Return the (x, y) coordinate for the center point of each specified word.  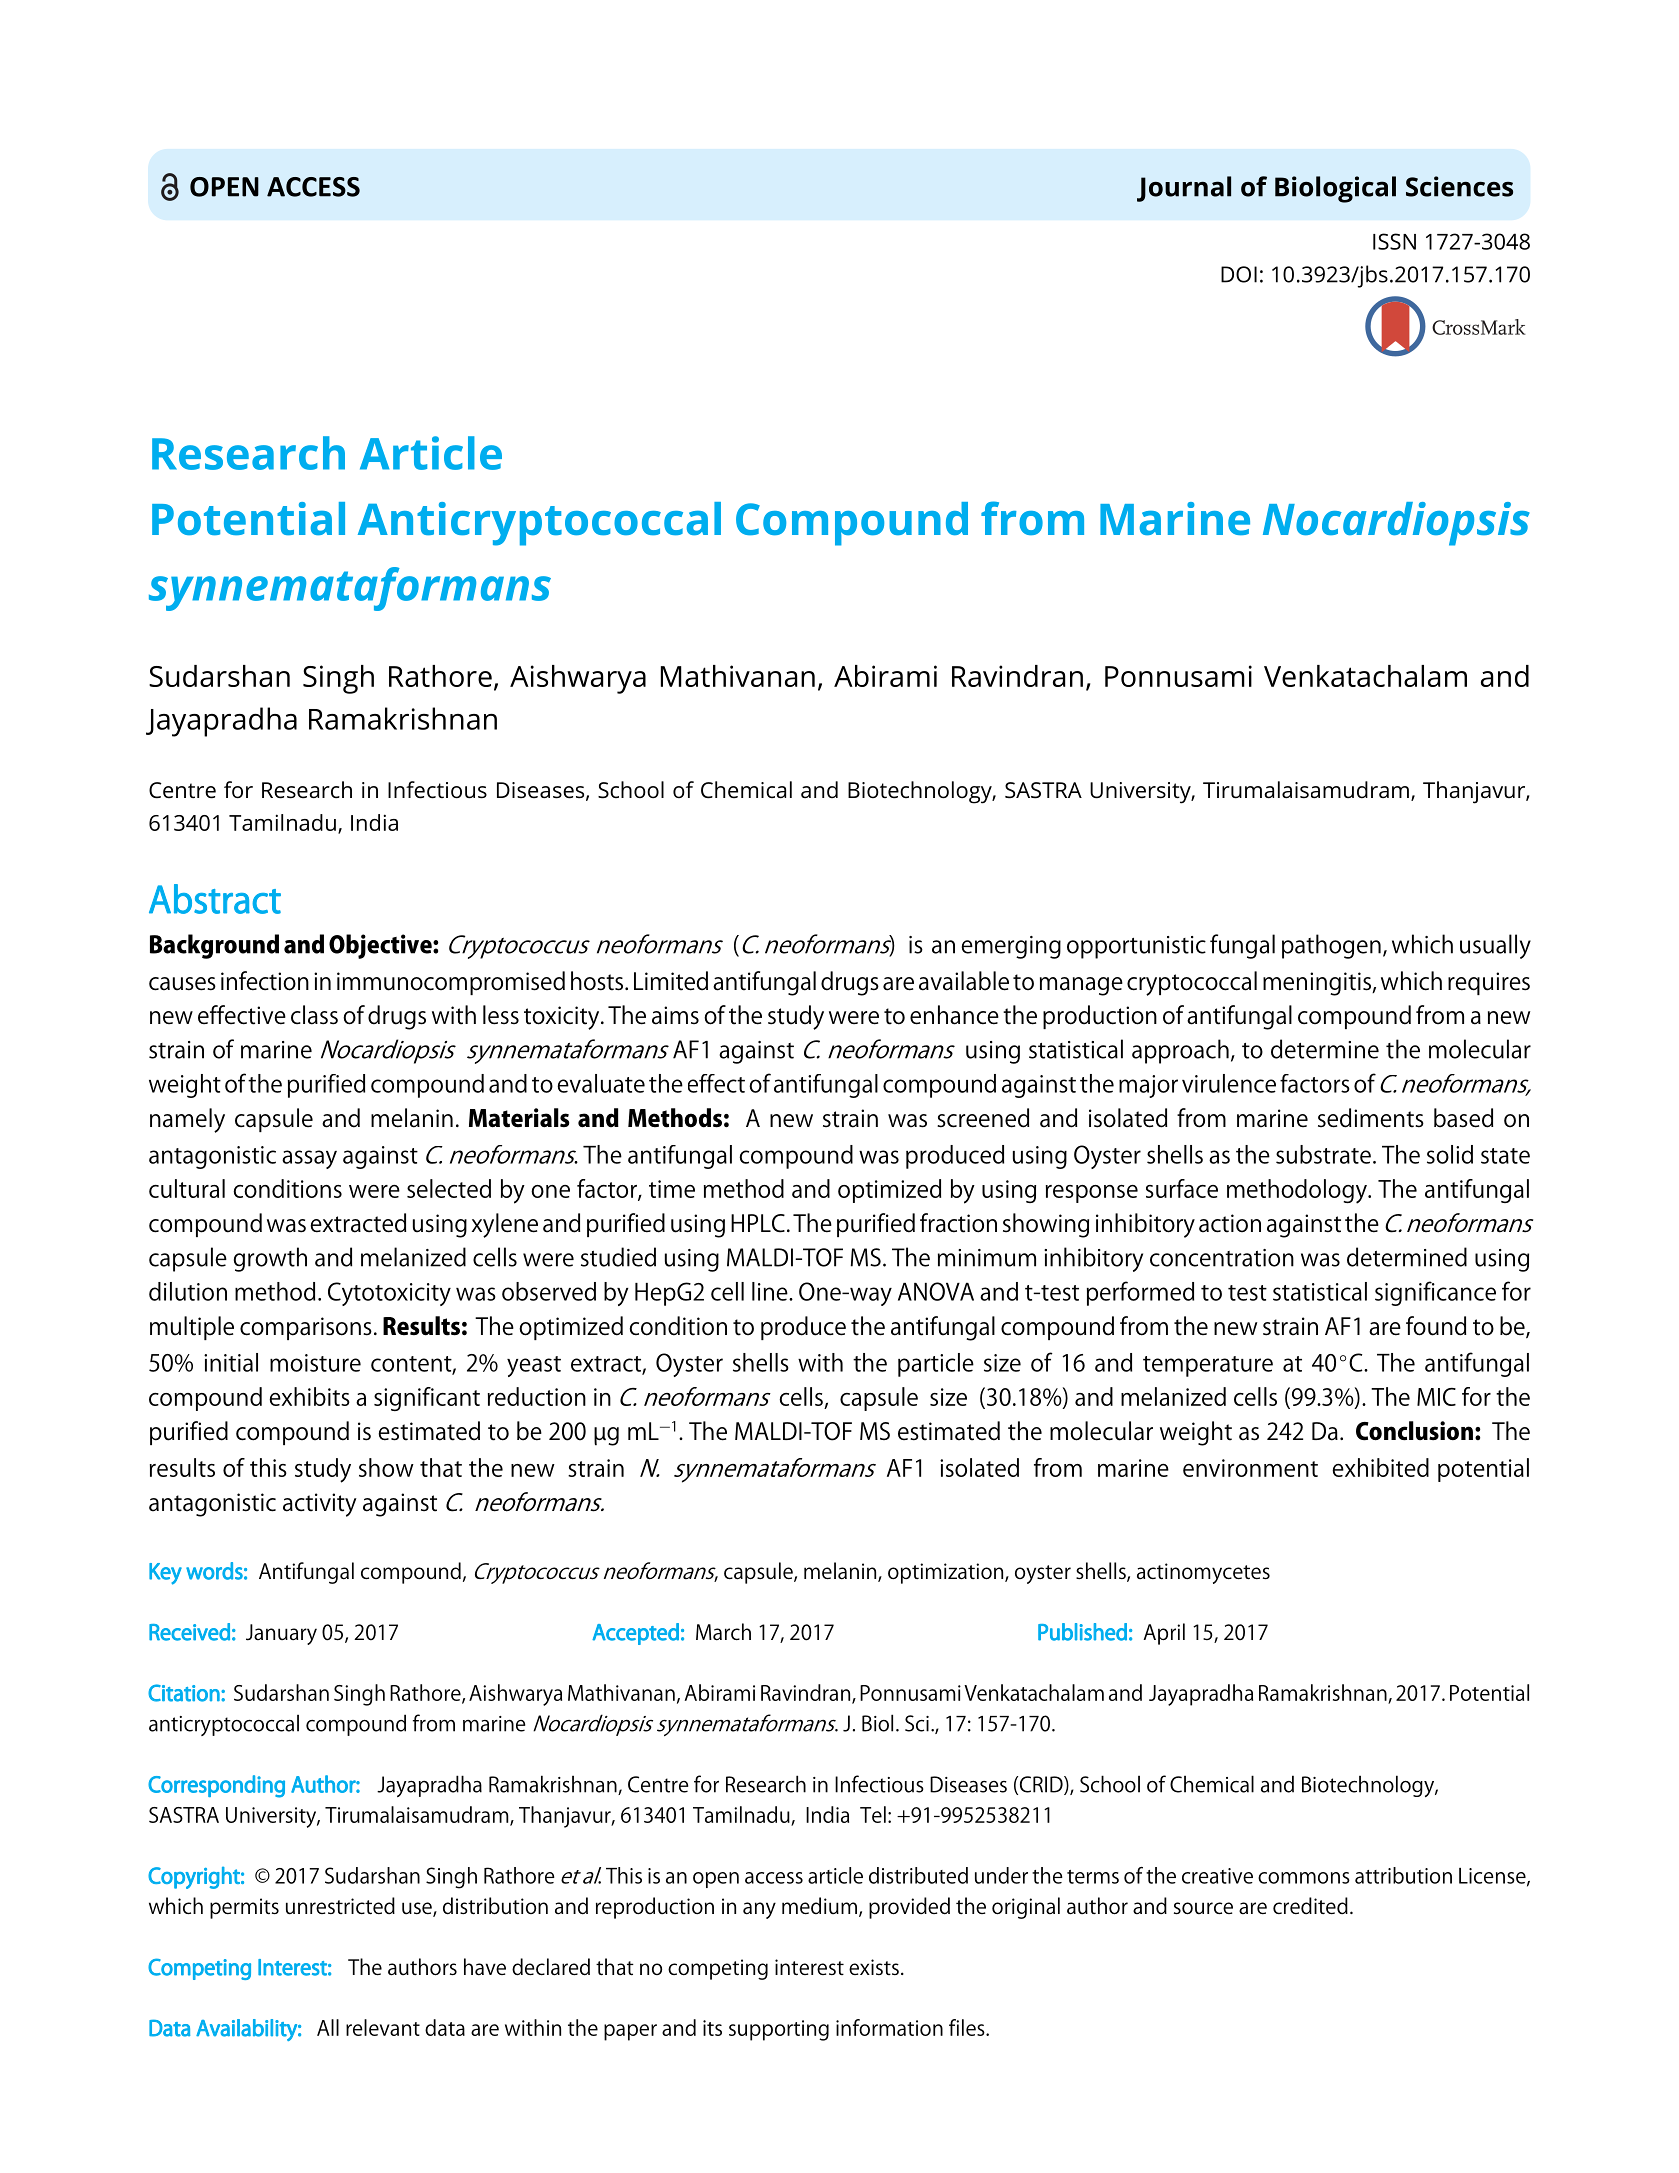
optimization (947, 1573)
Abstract (215, 899)
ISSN (1394, 241)
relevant (383, 2027)
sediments (1371, 1118)
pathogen (1331, 946)
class (314, 1015)
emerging (1011, 947)
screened (983, 1118)
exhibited (1380, 1467)
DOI (1239, 274)
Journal (1184, 189)
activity (320, 1505)
